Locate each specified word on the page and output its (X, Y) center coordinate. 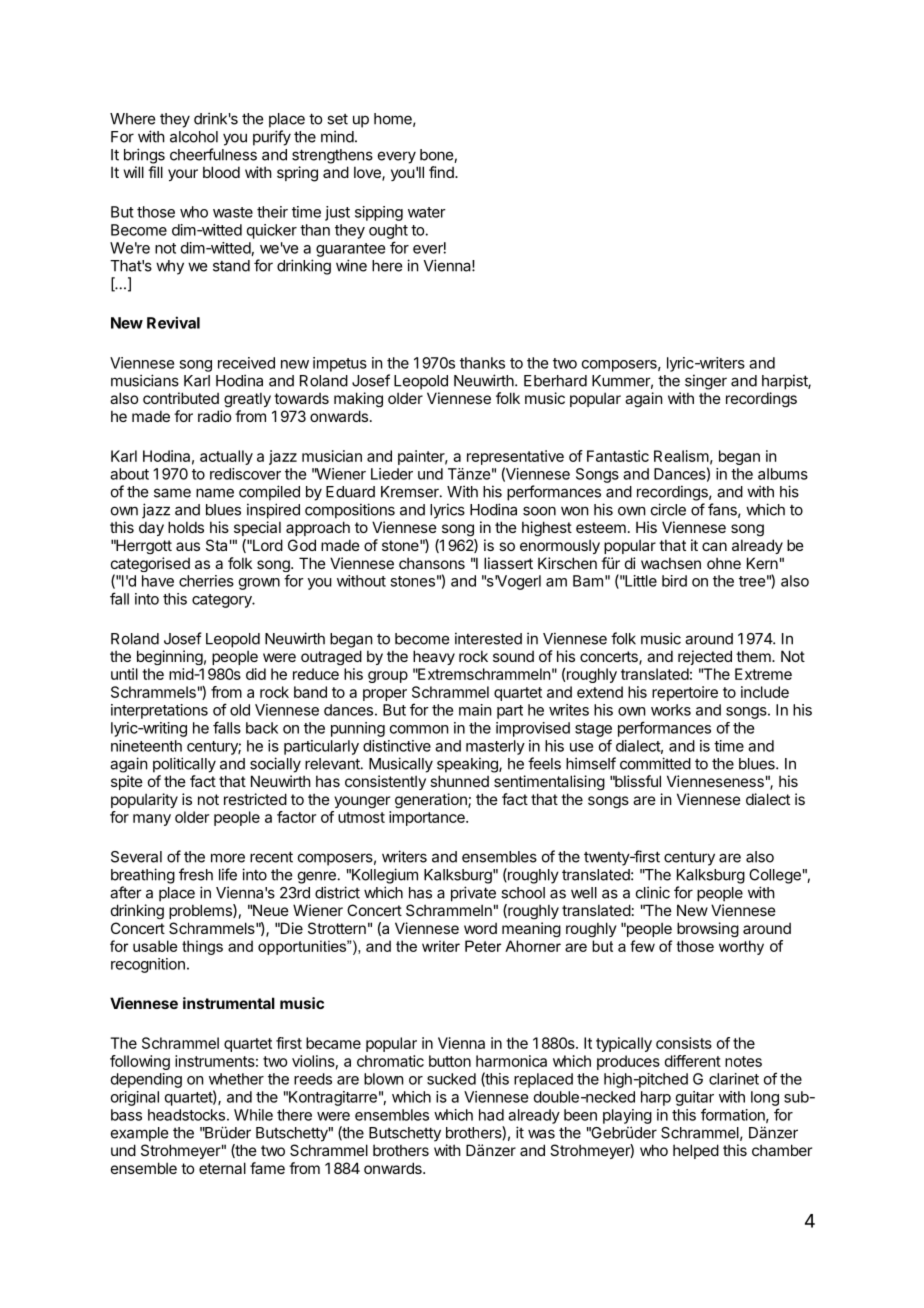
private (473, 894)
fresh (196, 874)
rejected (705, 657)
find (442, 172)
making (358, 399)
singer (706, 382)
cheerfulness (213, 154)
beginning (170, 657)
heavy (434, 657)
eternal (222, 1168)
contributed (181, 398)
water (427, 212)
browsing (708, 929)
